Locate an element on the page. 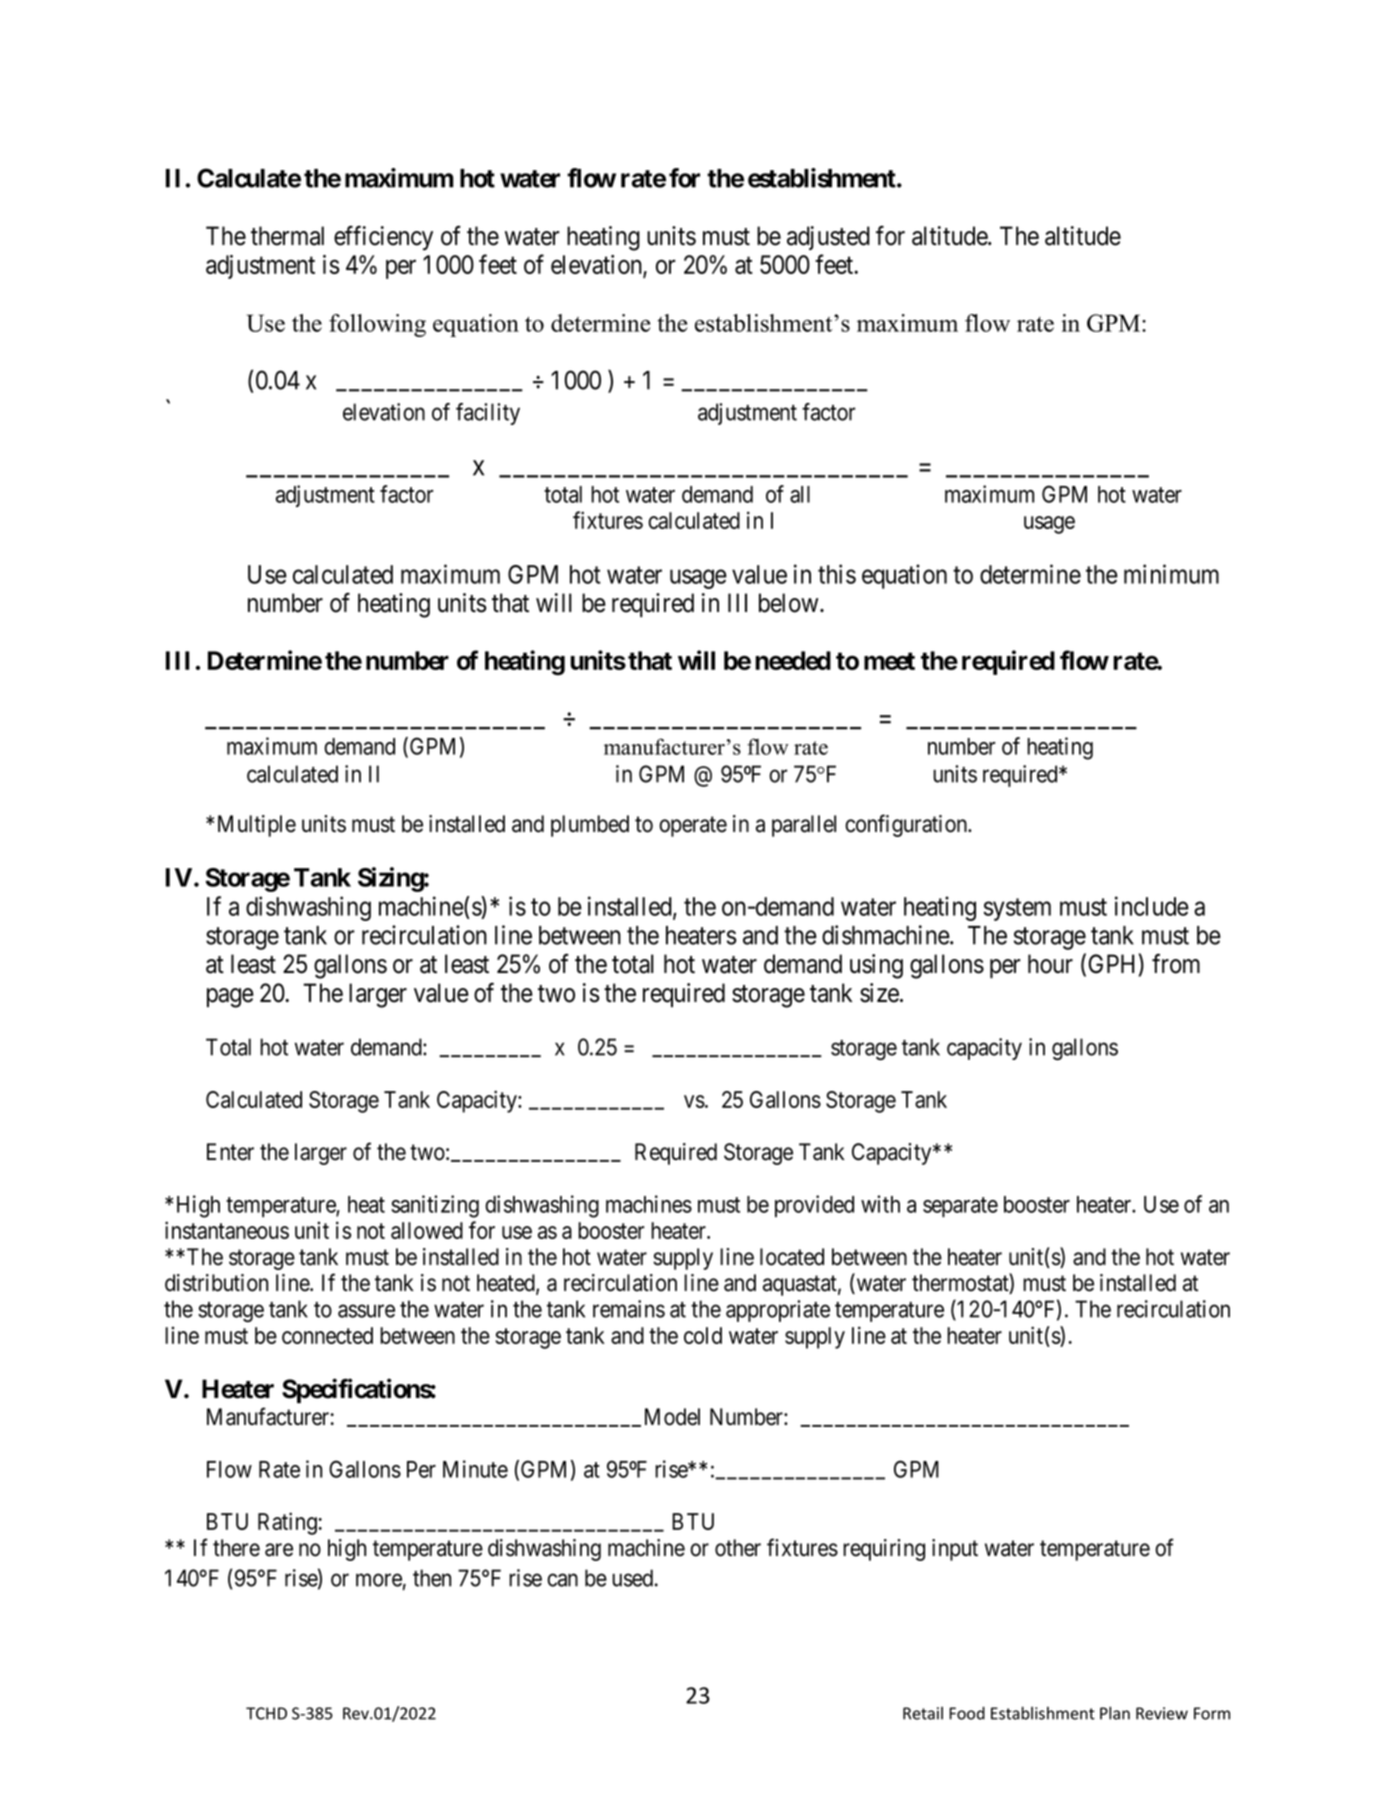  minimum is located at coordinates (1171, 574).
